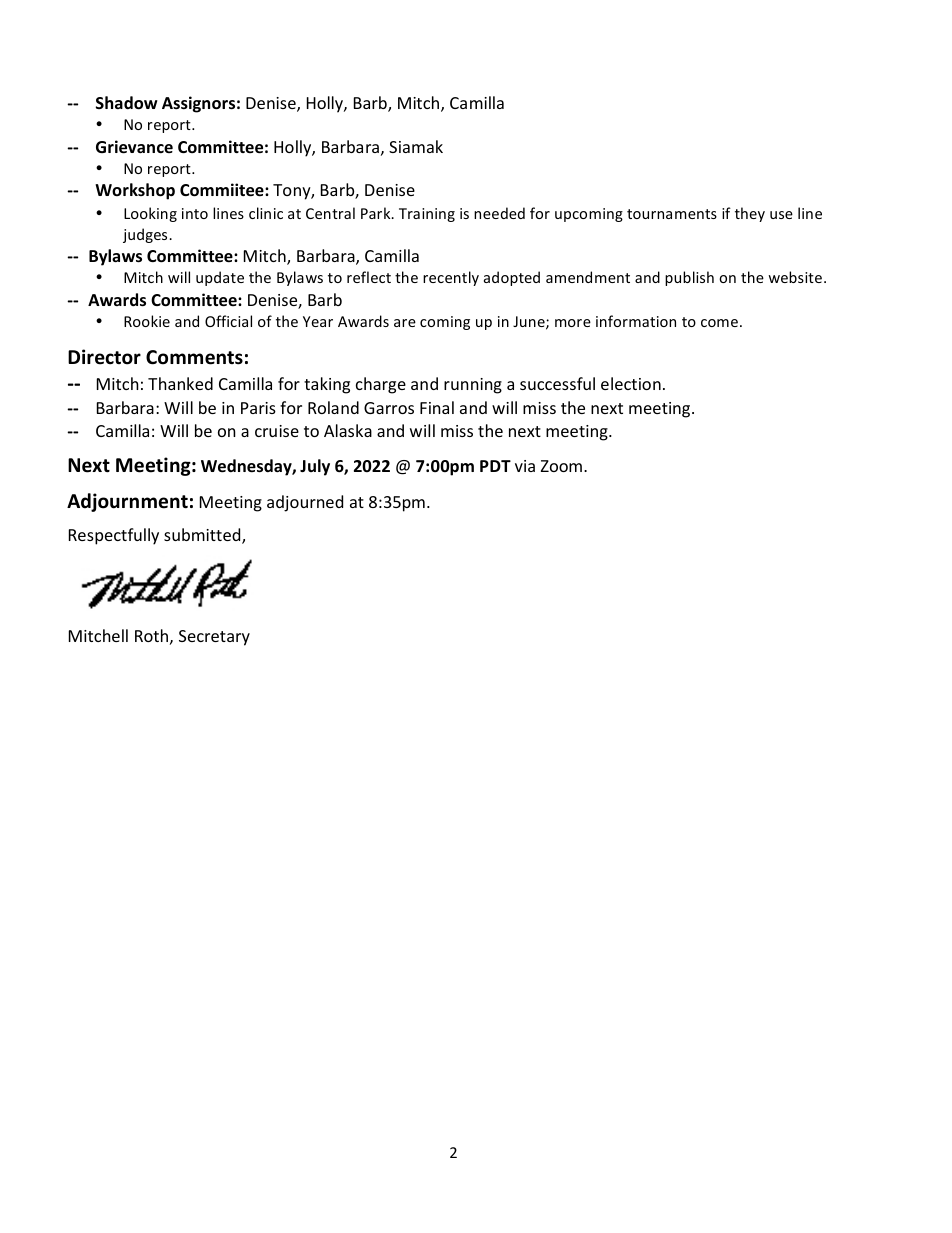  What do you see at coordinates (499, 213) in the screenshot?
I see `needed` at bounding box center [499, 213].
